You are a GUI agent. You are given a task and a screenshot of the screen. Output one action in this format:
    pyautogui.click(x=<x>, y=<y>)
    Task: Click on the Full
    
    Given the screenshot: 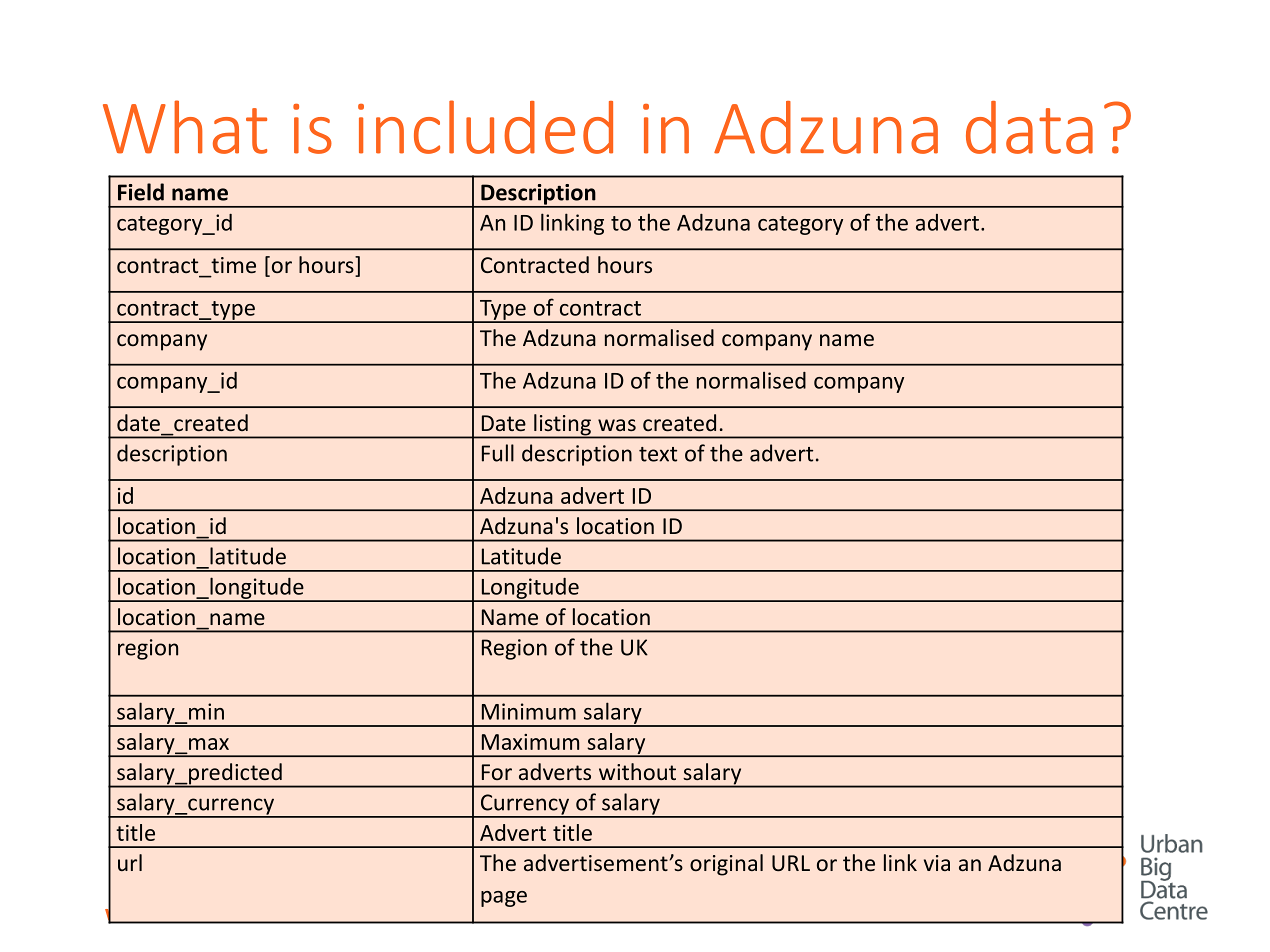 What is the action you would take?
    pyautogui.click(x=498, y=453)
